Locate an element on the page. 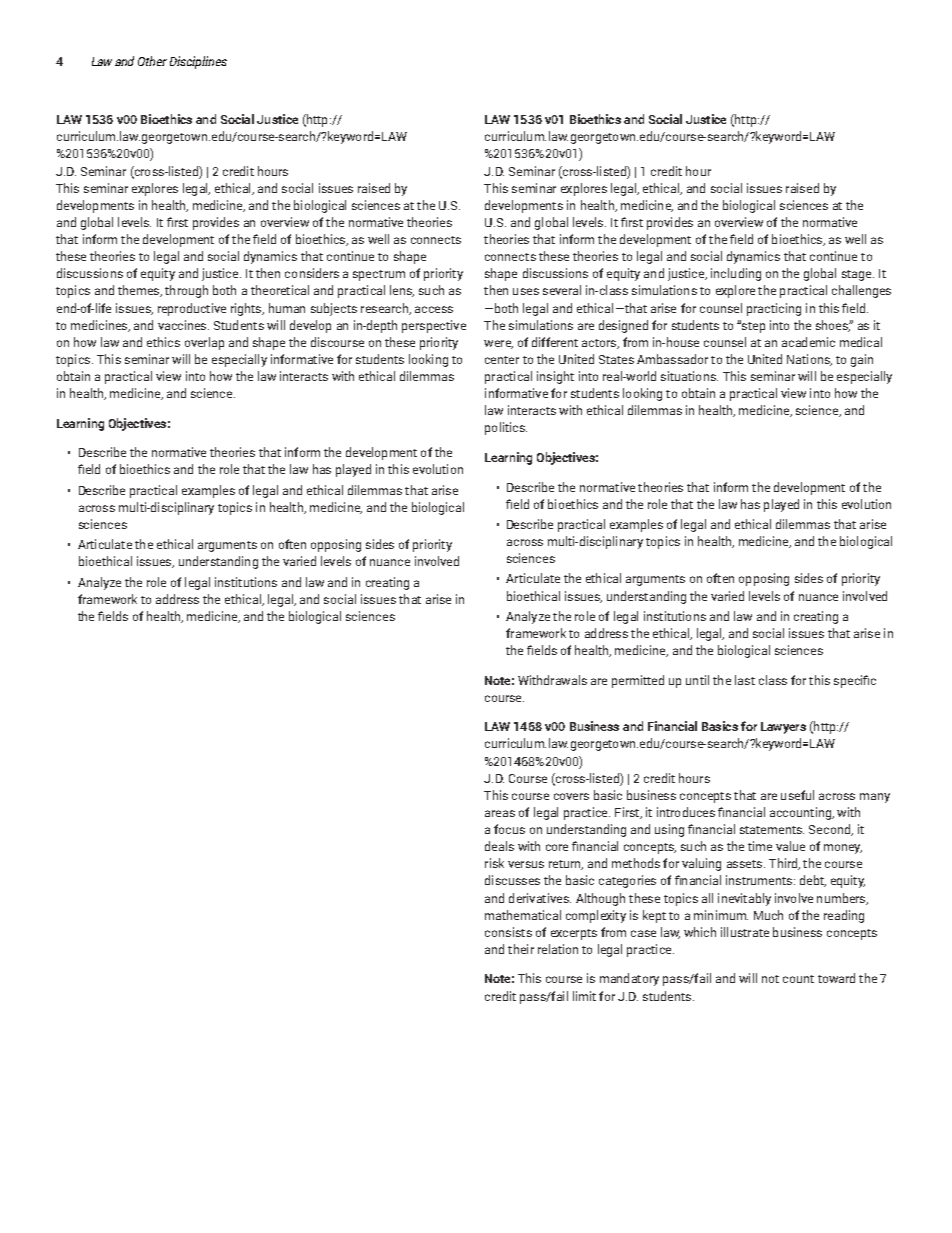 The height and width of the document is (1233, 952). their is located at coordinates (521, 949).
